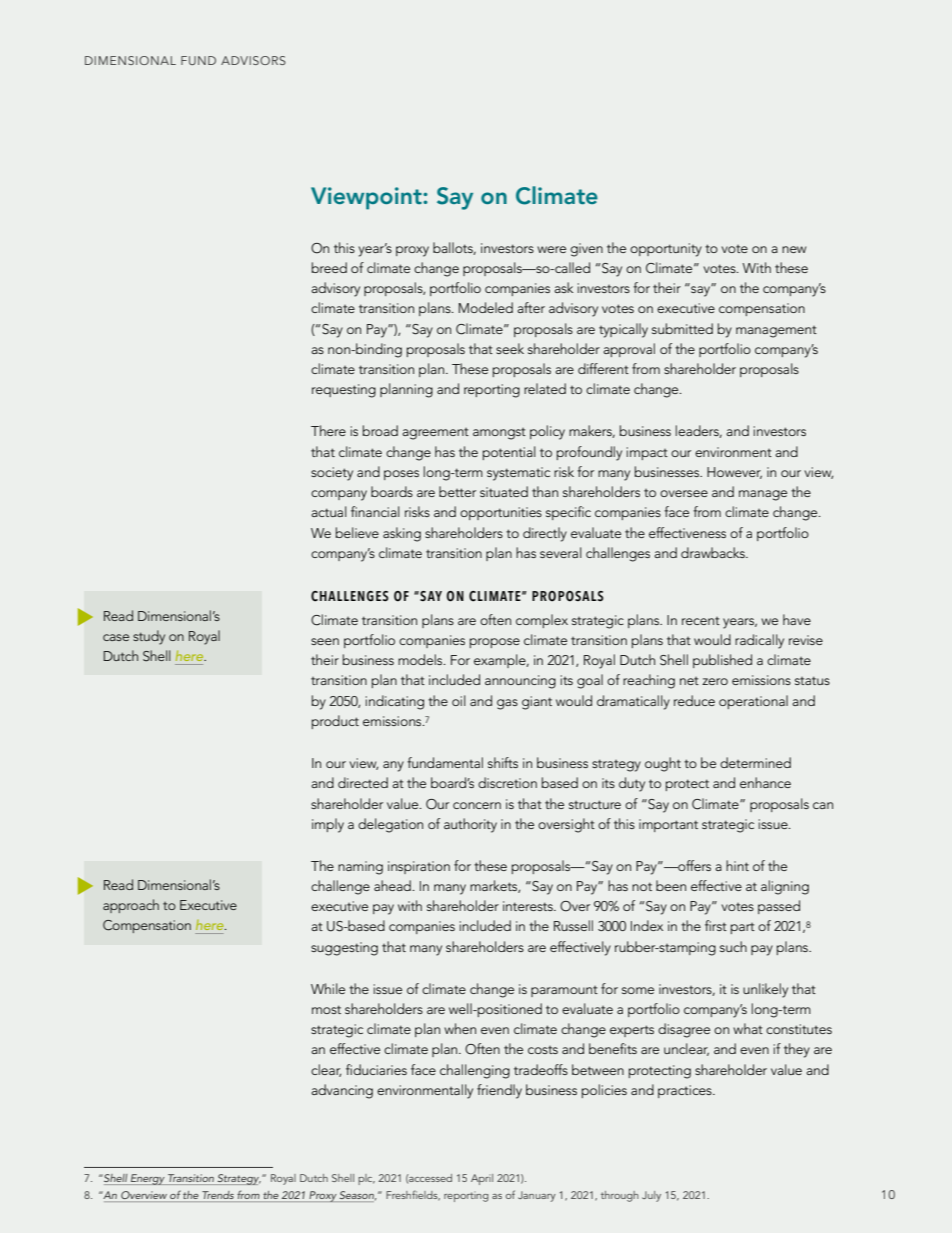 This screenshot has width=952, height=1233. What do you see at coordinates (794, 249) in the screenshot?
I see `new` at bounding box center [794, 249].
